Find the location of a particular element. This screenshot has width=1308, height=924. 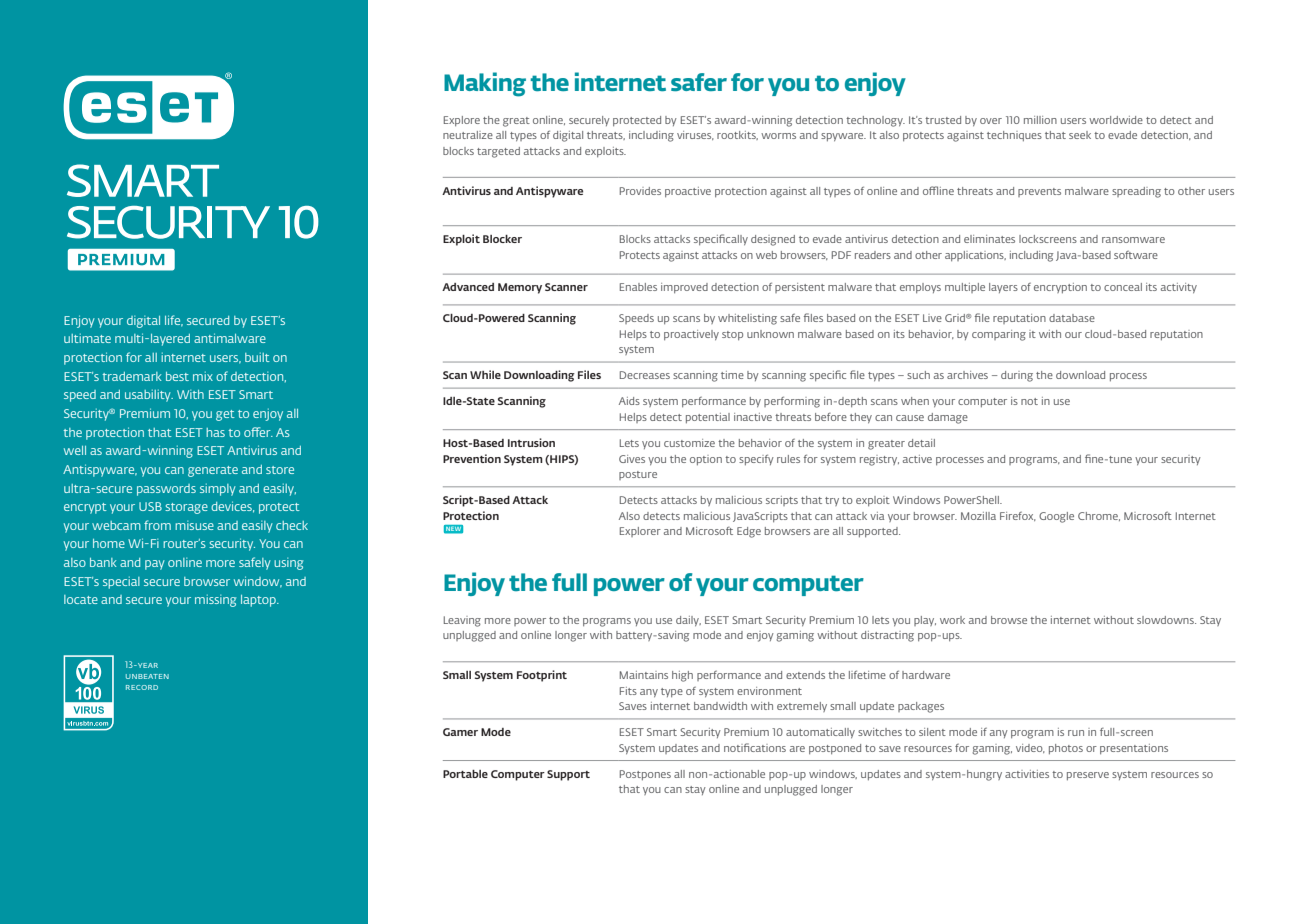

layers is located at coordinates (1003, 288).
